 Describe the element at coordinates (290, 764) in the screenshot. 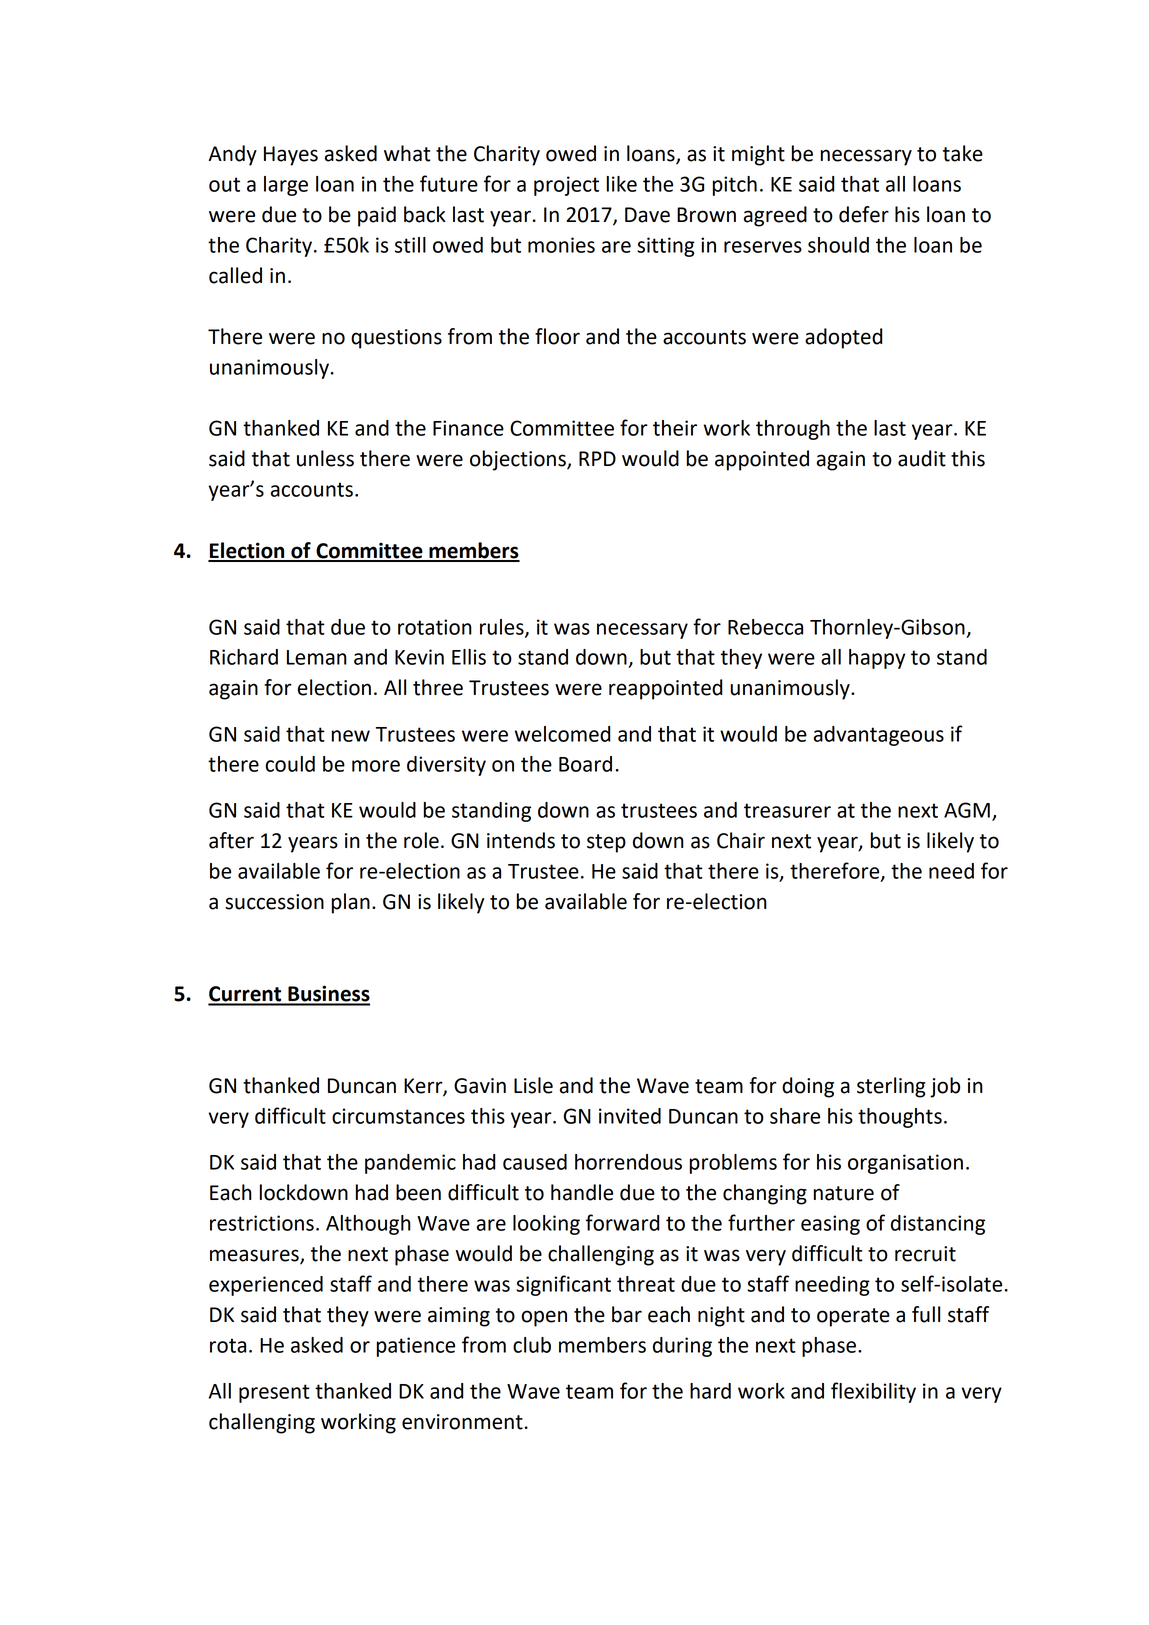

I see `could` at that location.
